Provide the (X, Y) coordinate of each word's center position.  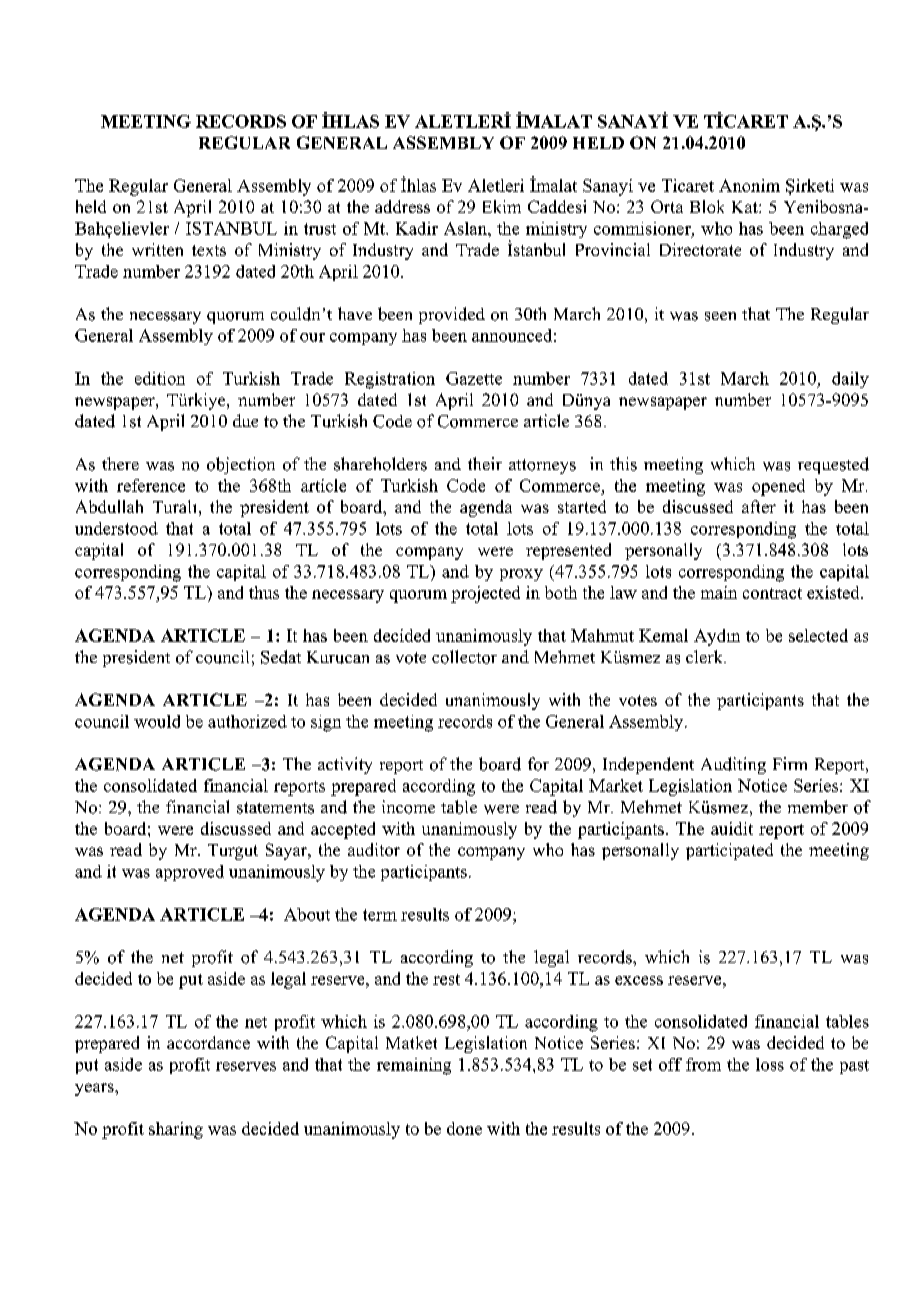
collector (464, 657)
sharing (176, 1130)
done (464, 1128)
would (157, 721)
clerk (705, 656)
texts (209, 250)
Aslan (466, 228)
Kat (746, 207)
